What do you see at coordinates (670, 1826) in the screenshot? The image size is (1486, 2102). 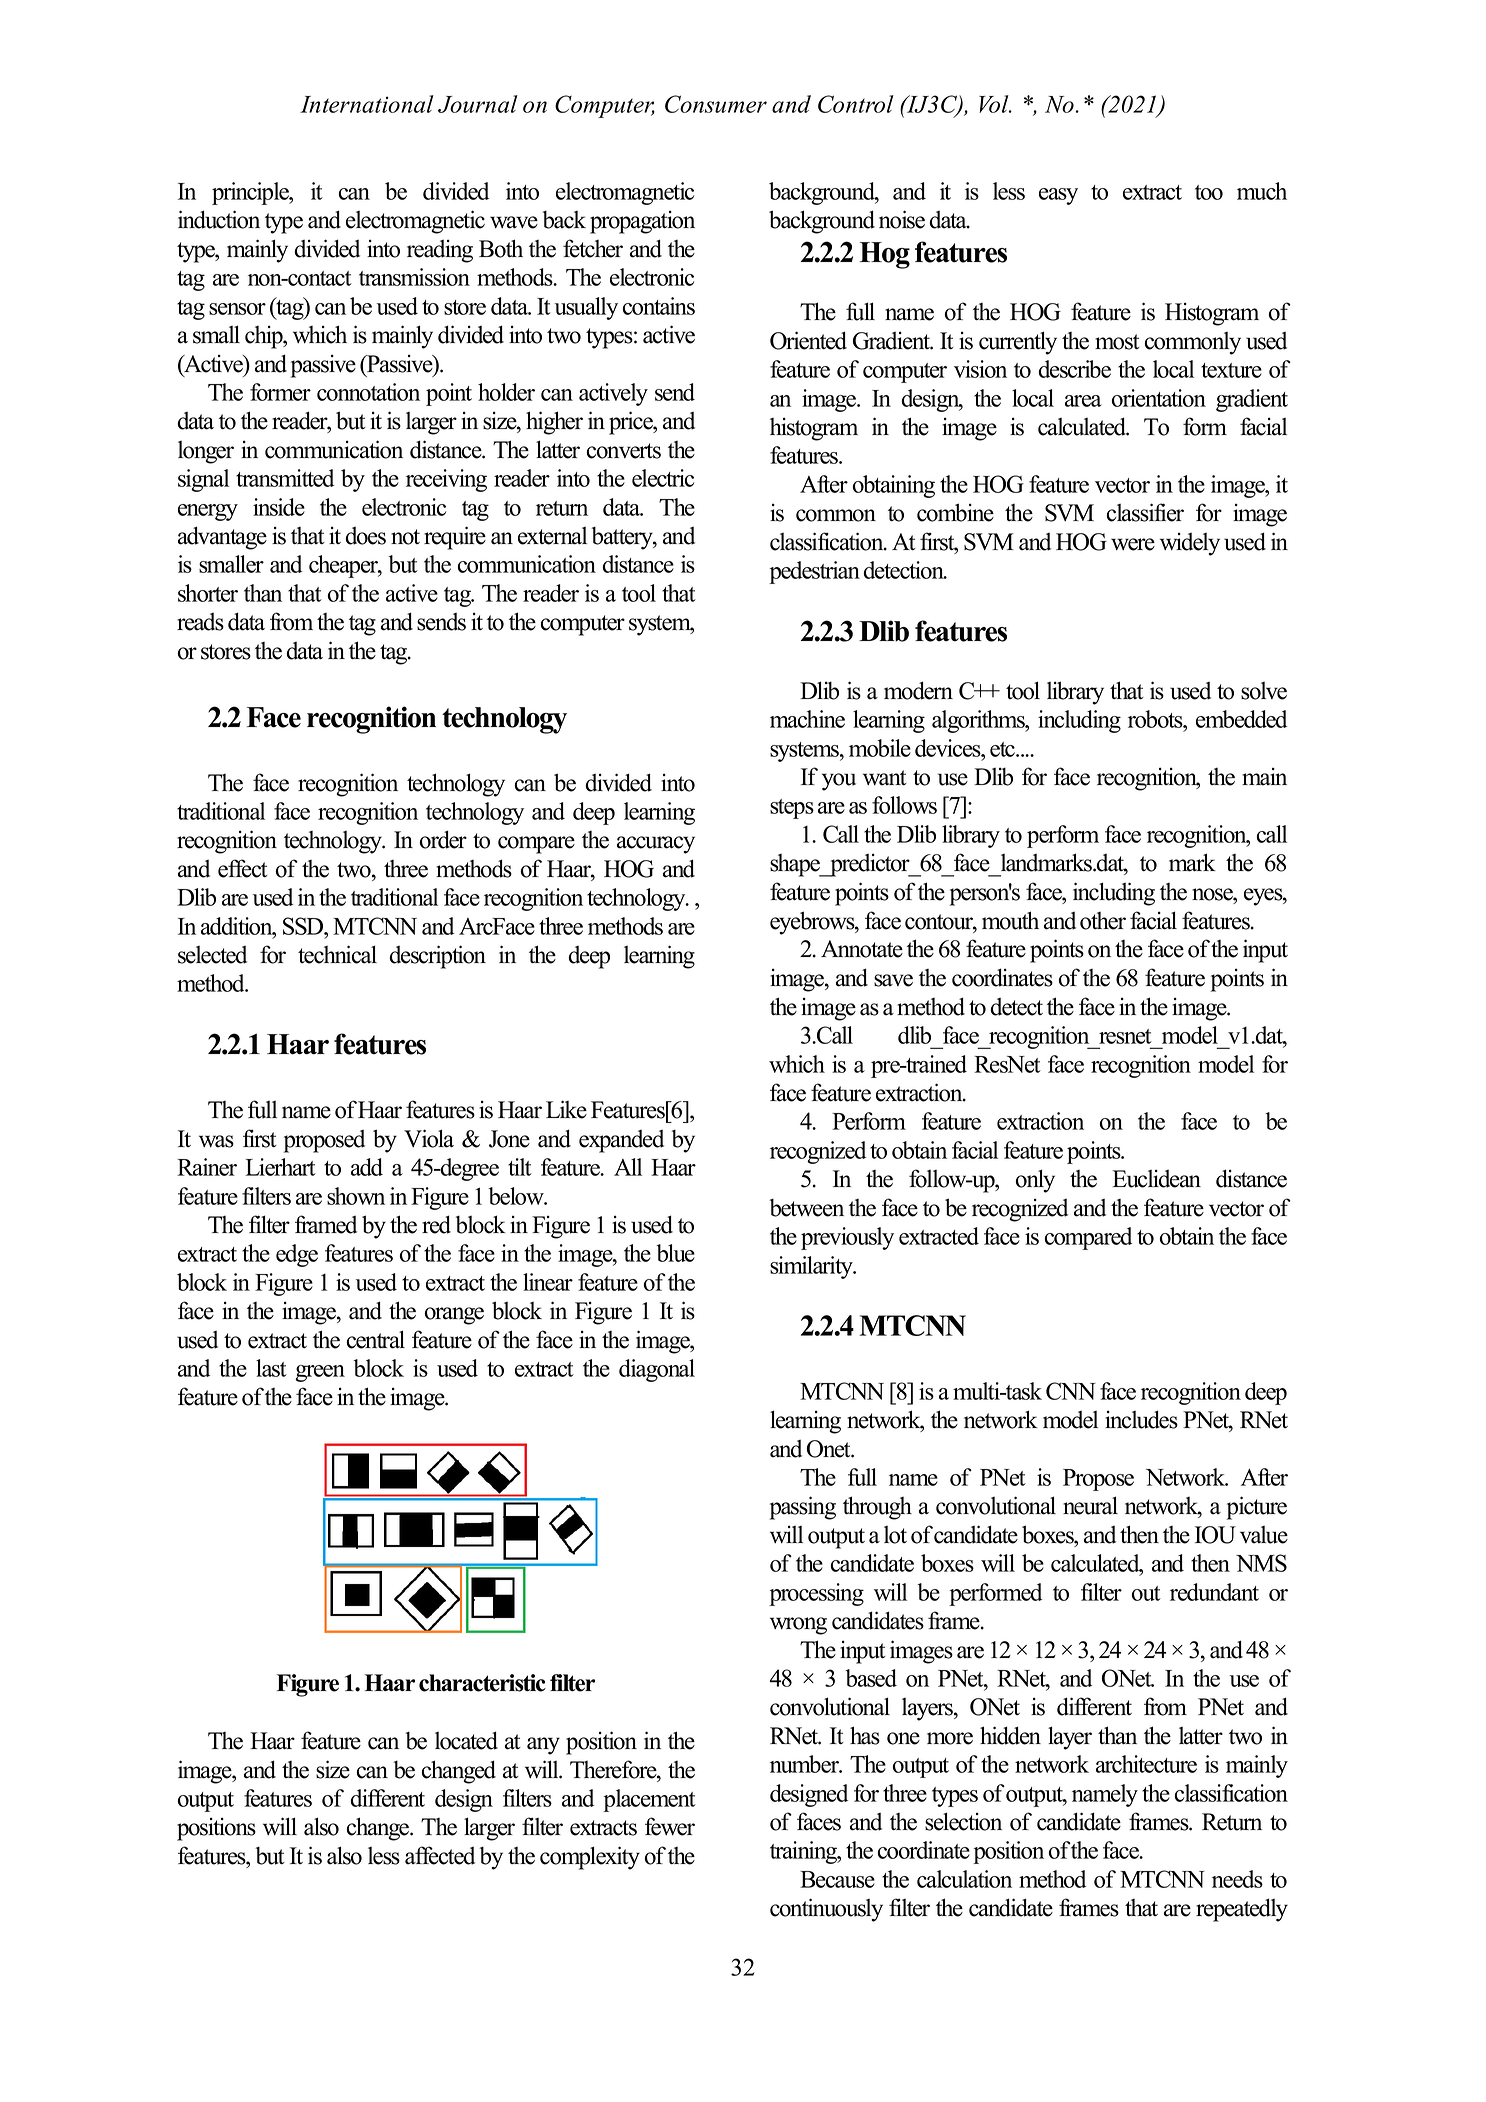 I see `fewer` at bounding box center [670, 1826].
